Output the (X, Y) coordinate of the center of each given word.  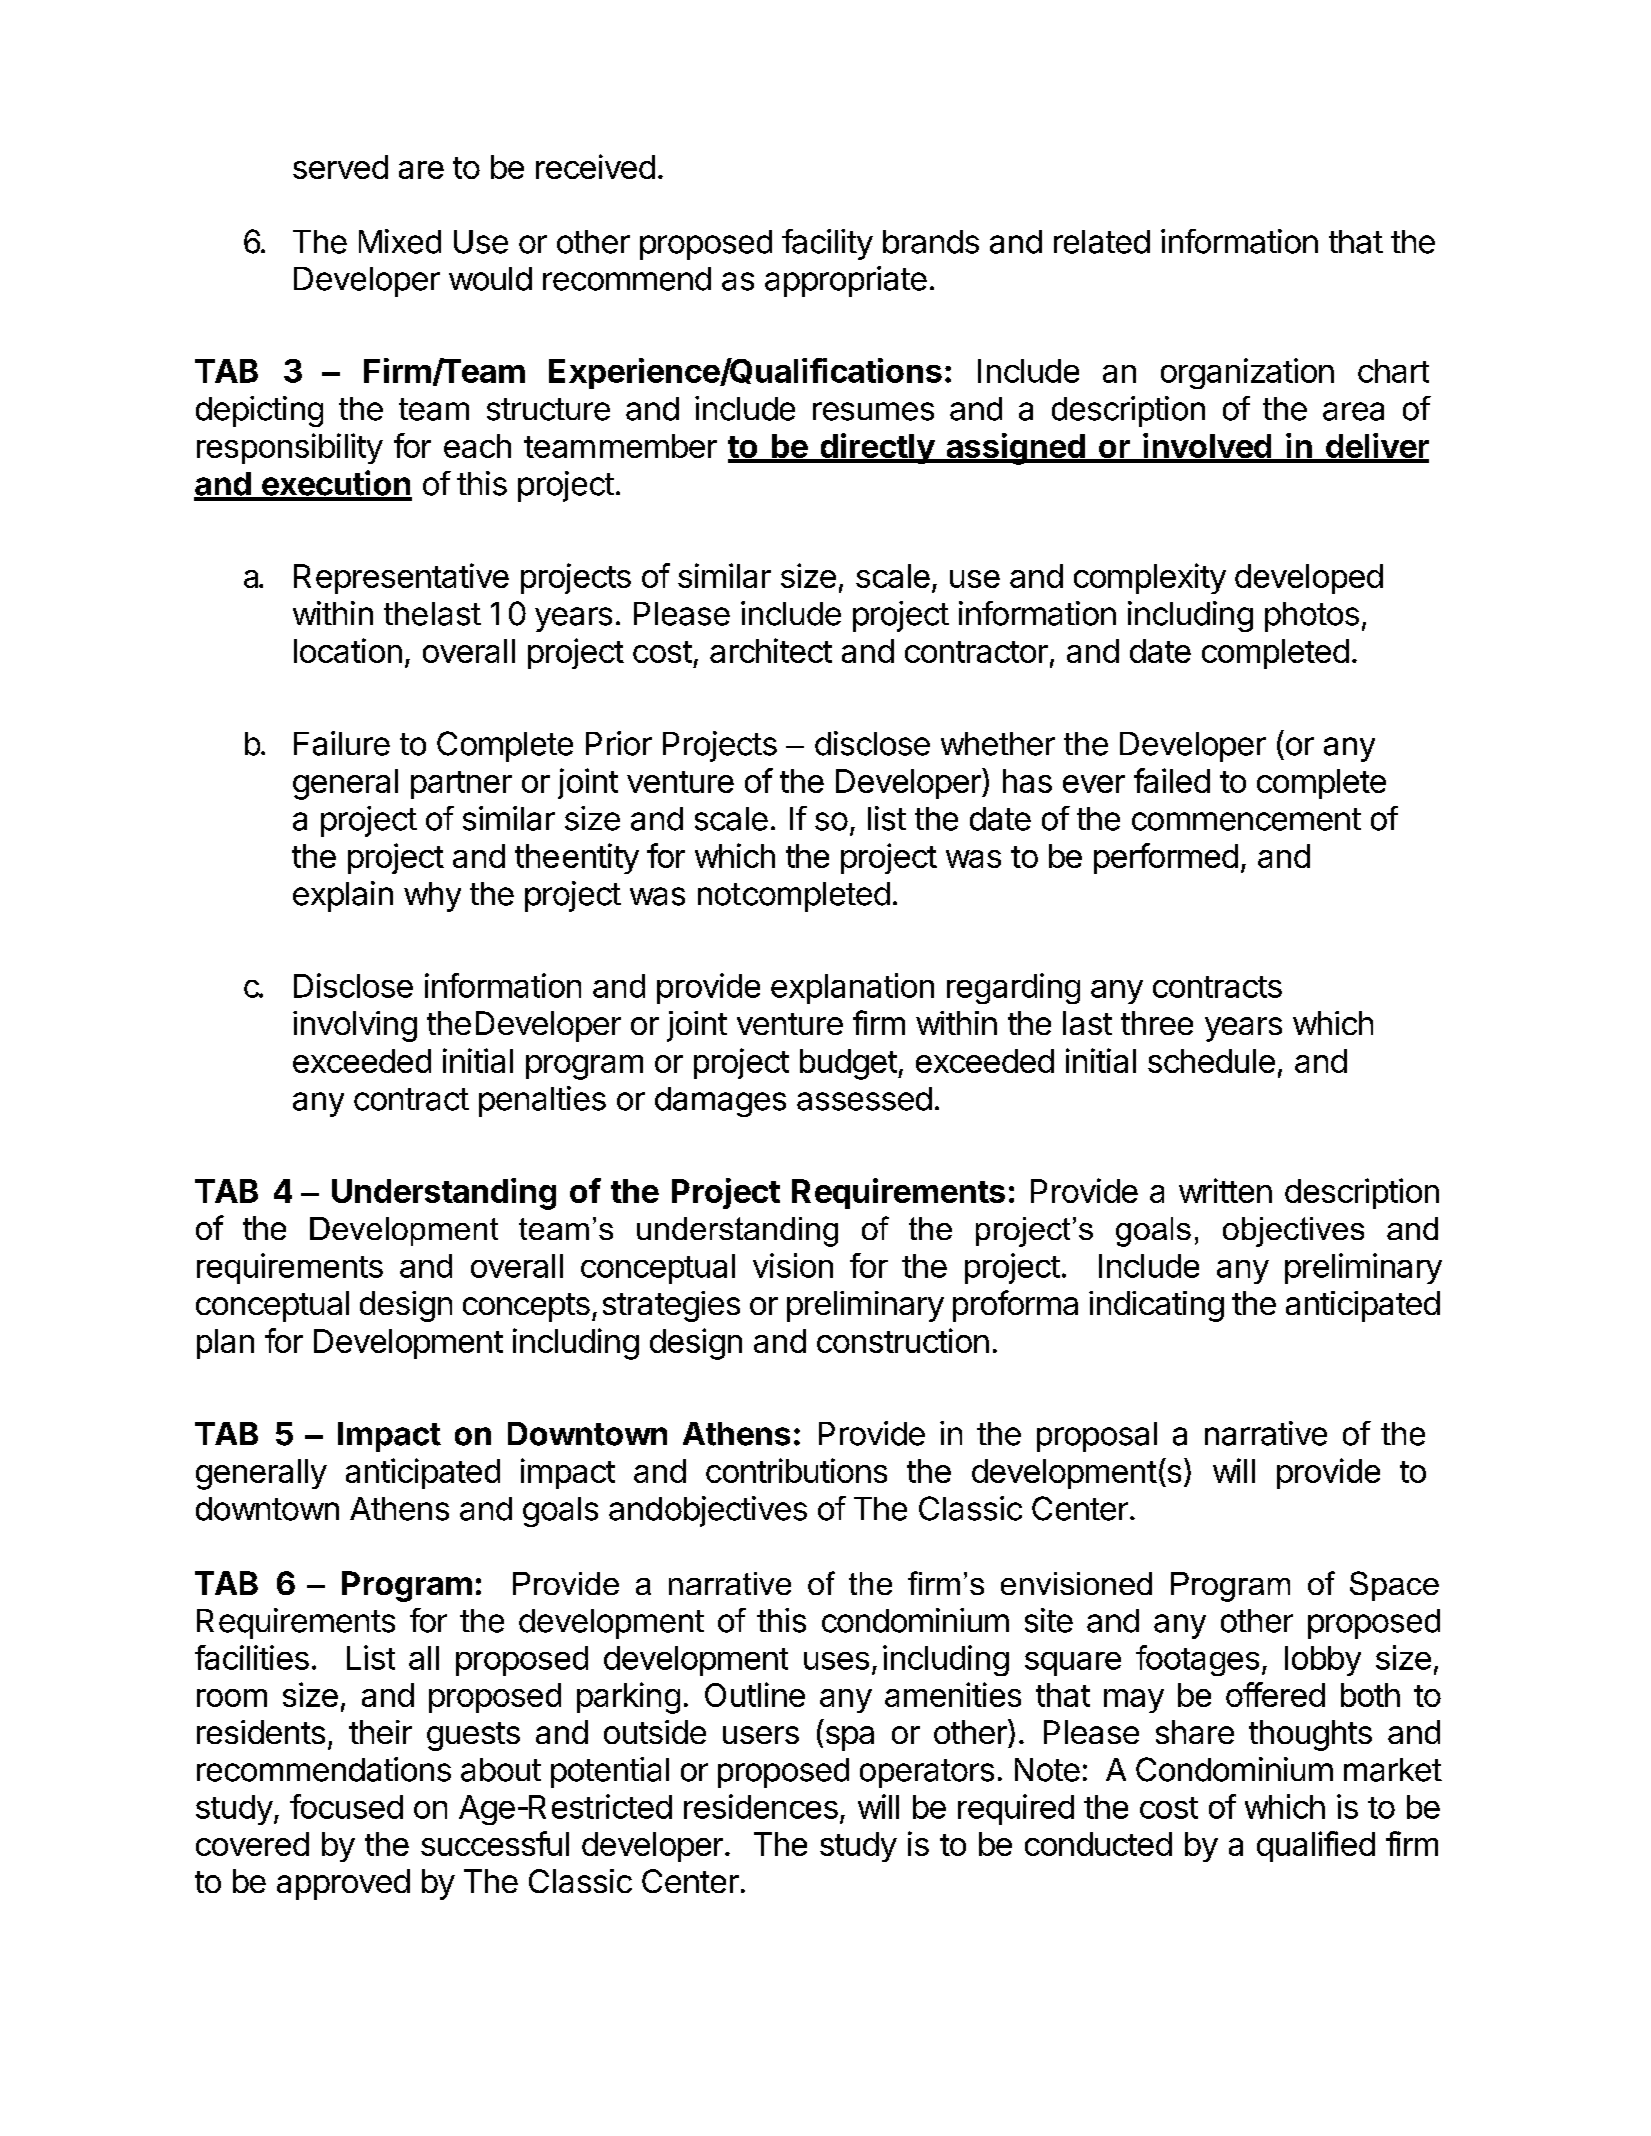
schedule (1211, 1061)
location (348, 650)
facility (827, 244)
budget (848, 1064)
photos (1312, 617)
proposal (1097, 1437)
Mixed (400, 241)
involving (355, 1026)
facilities (252, 1657)
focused (346, 1806)
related (1102, 242)
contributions (796, 1470)
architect (771, 650)
